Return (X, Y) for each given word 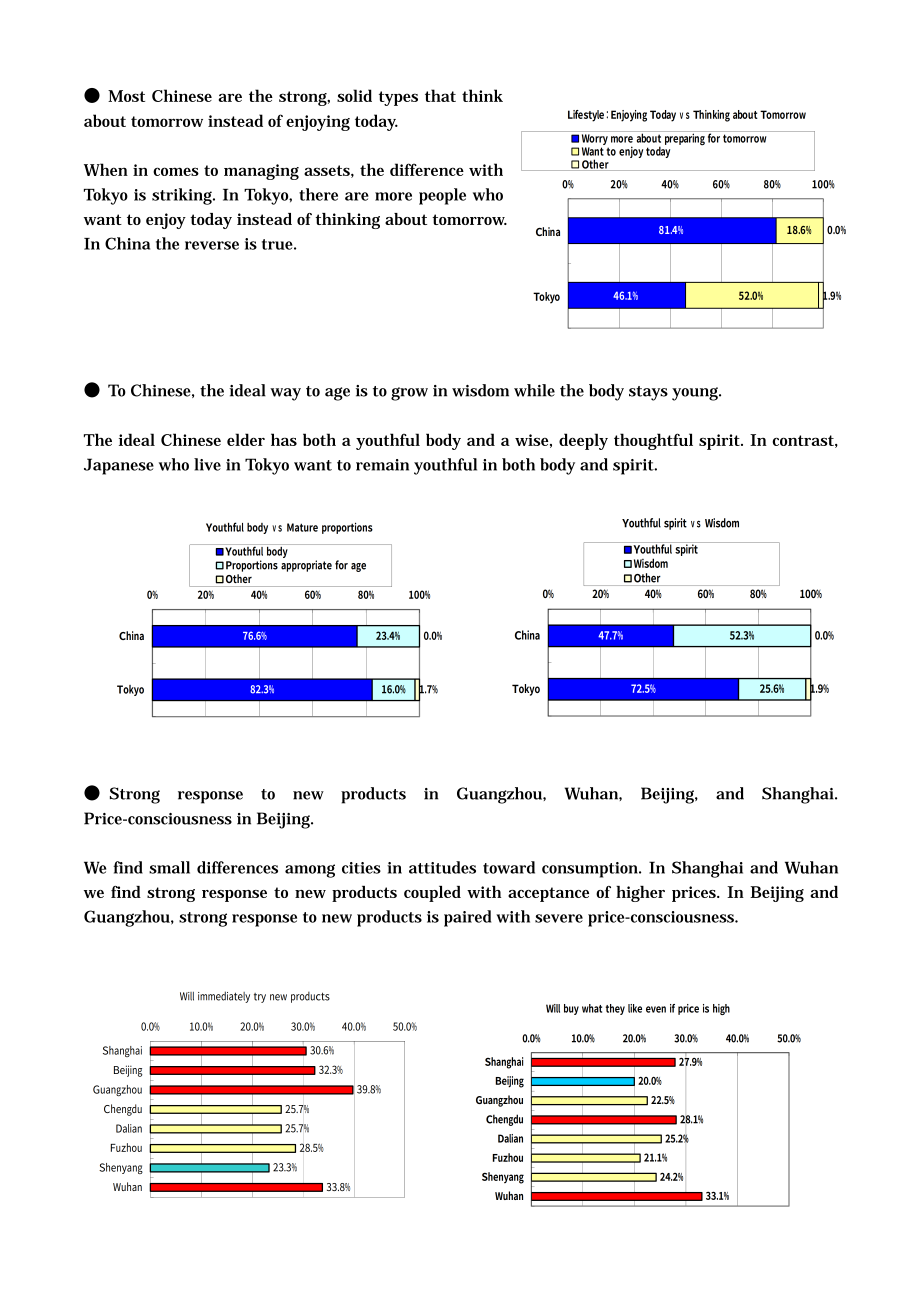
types (398, 98)
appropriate (306, 566)
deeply (583, 441)
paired (467, 918)
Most (126, 96)
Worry (595, 141)
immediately (224, 997)
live (207, 464)
